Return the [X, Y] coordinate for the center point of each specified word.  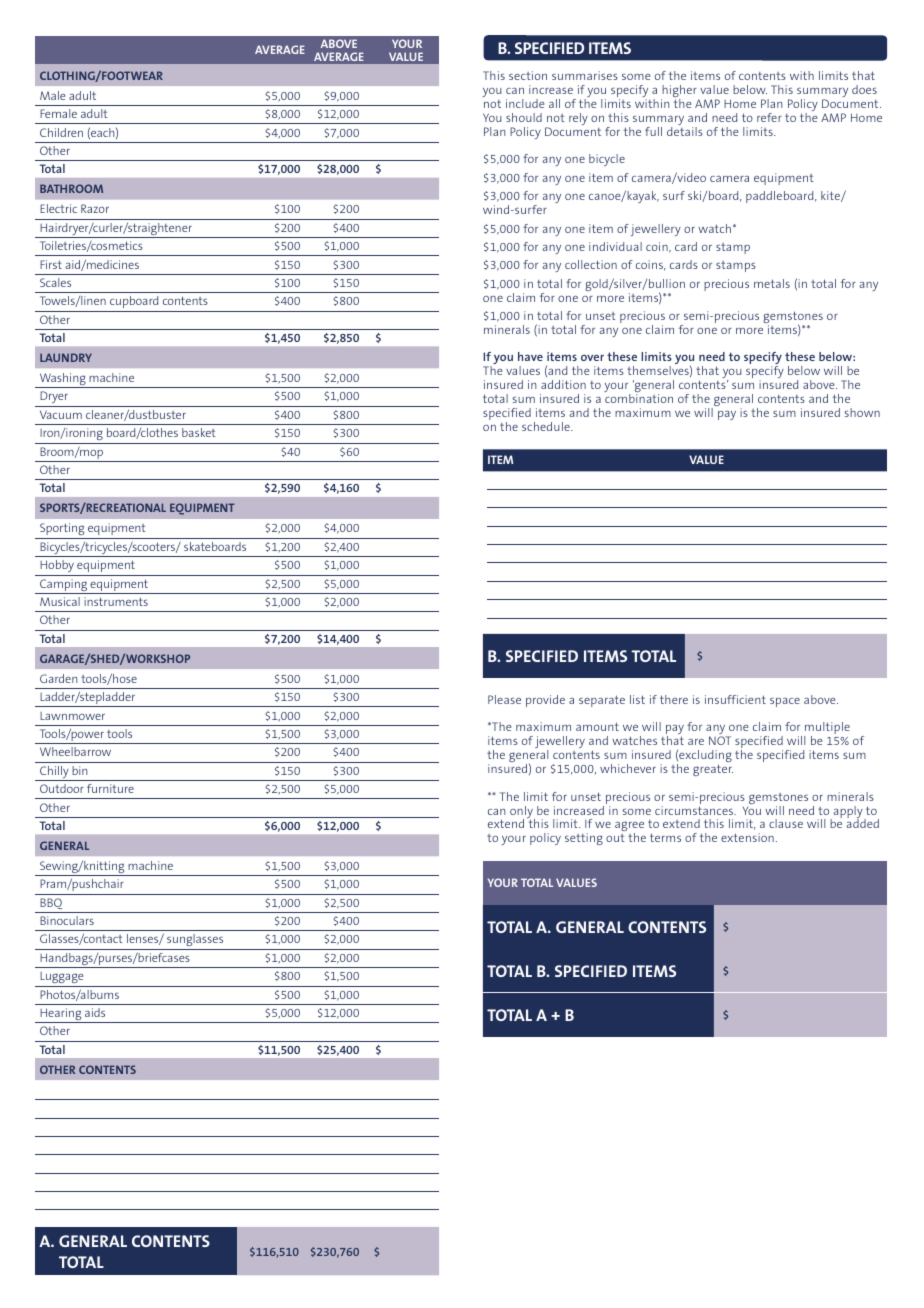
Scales [55, 282]
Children [61, 132]
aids [95, 1012]
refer [769, 117]
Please [504, 699]
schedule [547, 426]
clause [786, 823]
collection [591, 264]
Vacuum [61, 414]
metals [772, 283]
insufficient [735, 699]
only [522, 813]
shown [862, 412]
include [525, 103]
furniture [110, 788]
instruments [116, 601]
